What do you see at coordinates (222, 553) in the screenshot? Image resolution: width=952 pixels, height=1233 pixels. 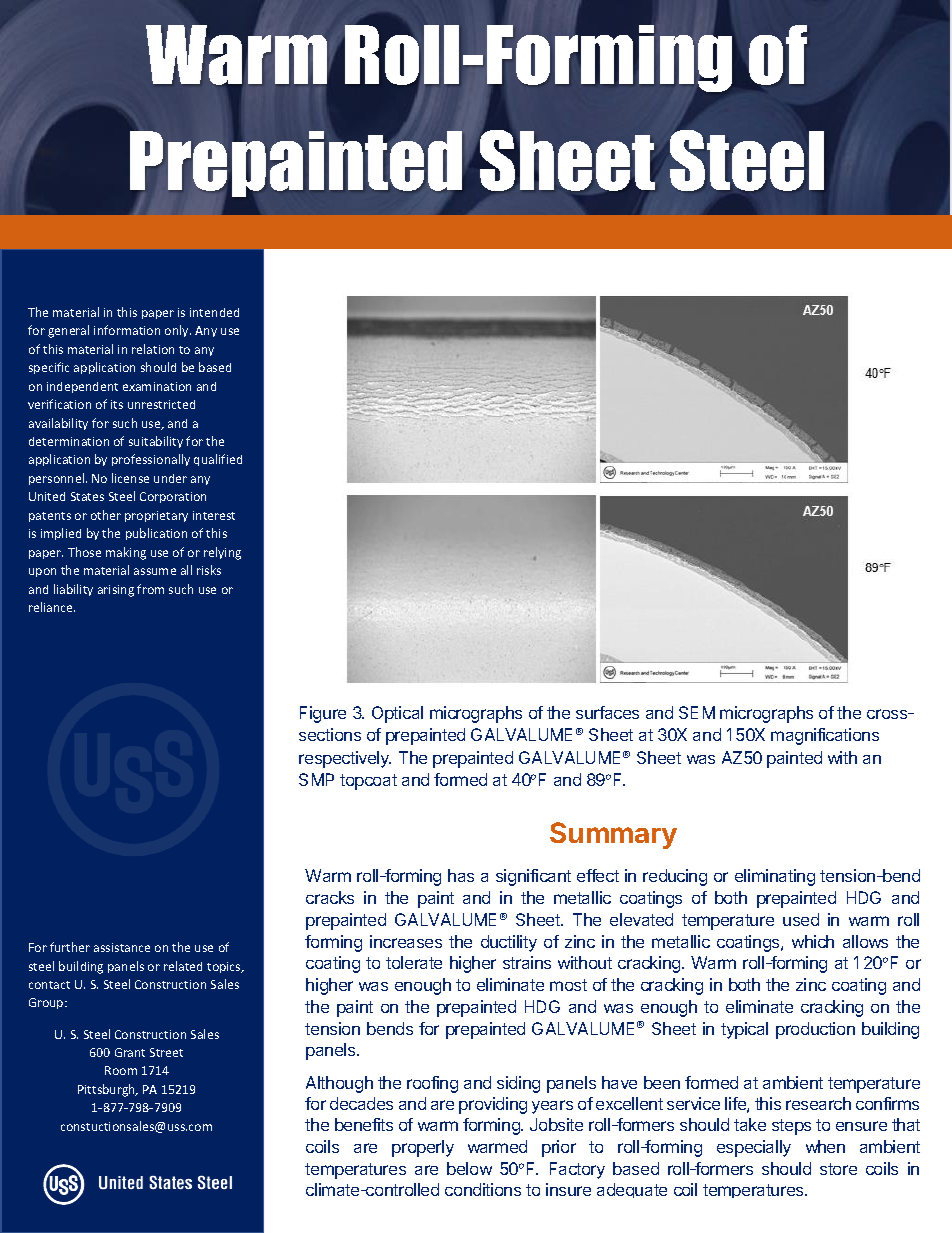 I see `relying` at bounding box center [222, 553].
